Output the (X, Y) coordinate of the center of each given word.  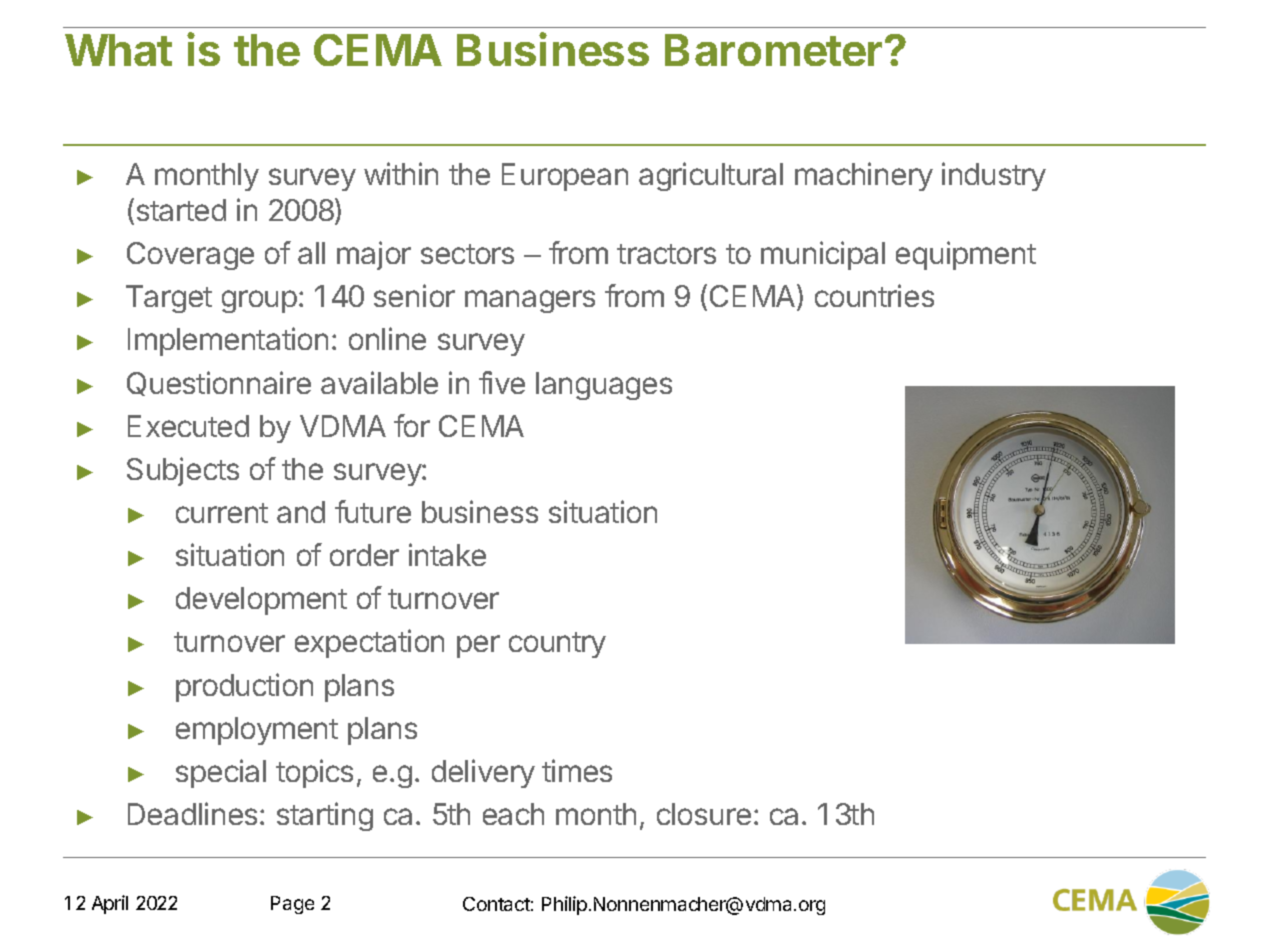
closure (704, 814)
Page (292, 905)
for (412, 425)
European (565, 177)
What (118, 50)
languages (604, 386)
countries (874, 295)
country (557, 645)
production (244, 687)
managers (530, 301)
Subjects (183, 471)
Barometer (773, 50)
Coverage (190, 256)
